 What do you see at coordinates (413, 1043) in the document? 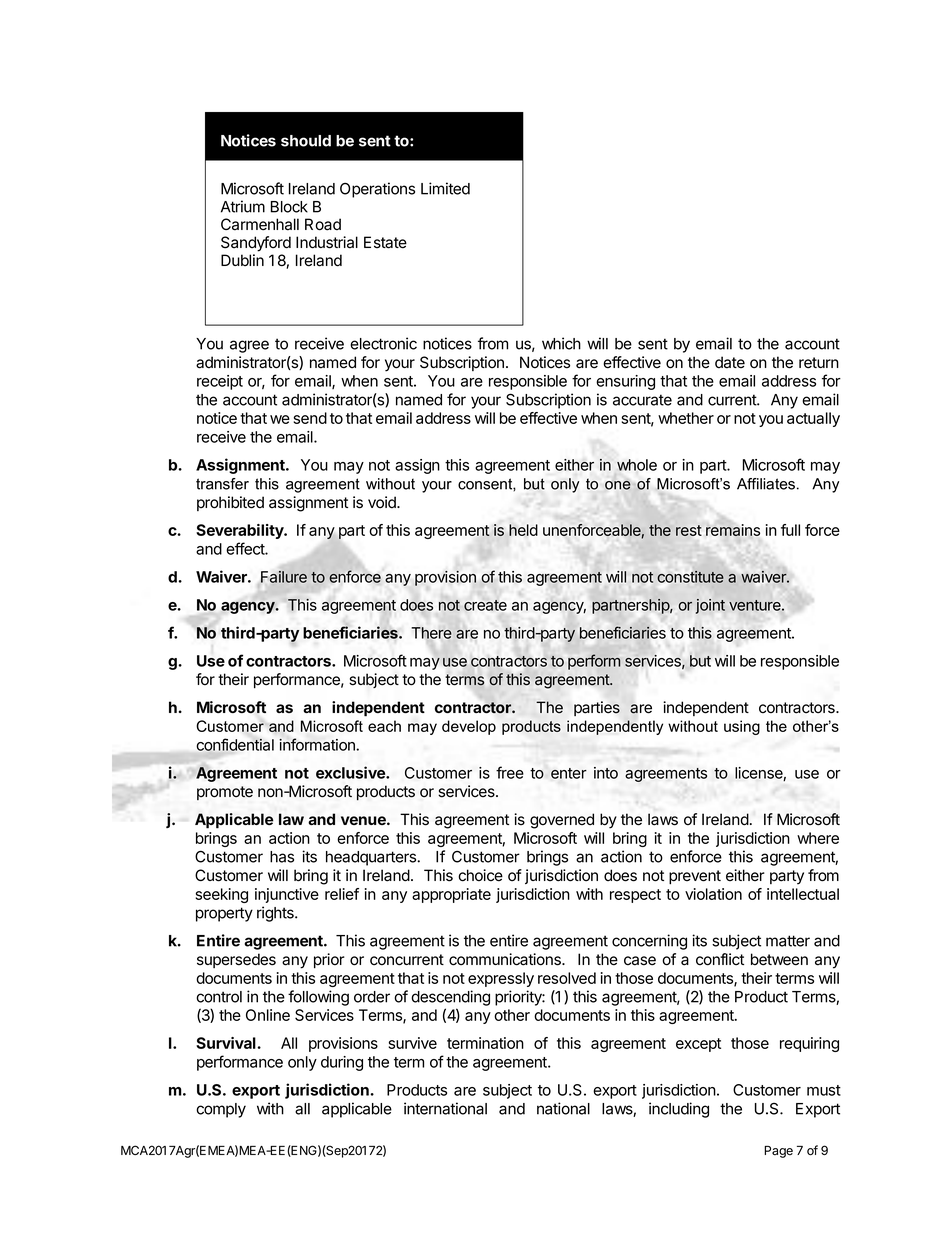
I see `survive` at bounding box center [413, 1043].
